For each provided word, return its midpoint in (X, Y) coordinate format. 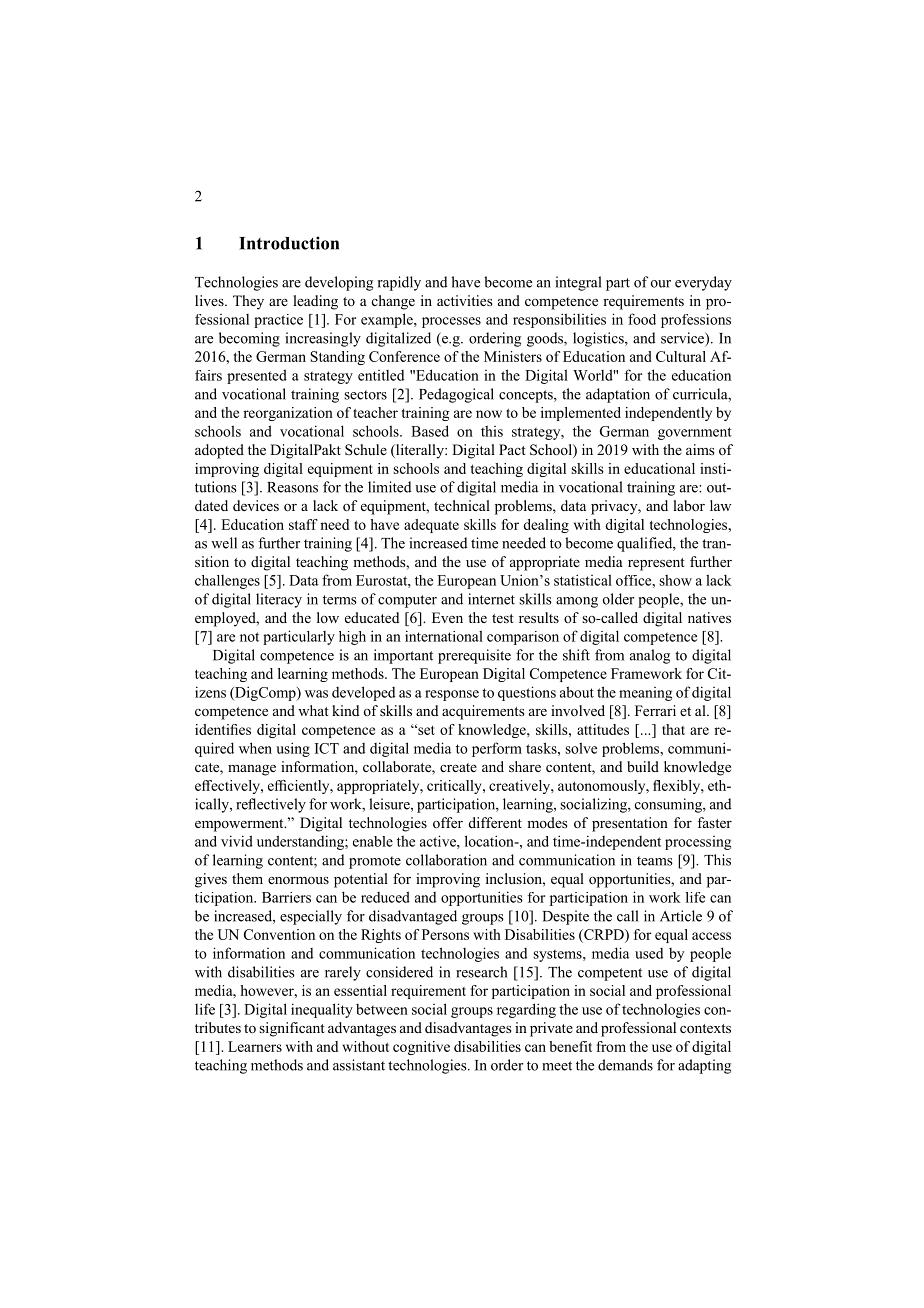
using (293, 749)
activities (465, 300)
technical (462, 505)
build (643, 766)
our (661, 284)
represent (656, 564)
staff (303, 524)
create (458, 767)
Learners (255, 1046)
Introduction (289, 243)
